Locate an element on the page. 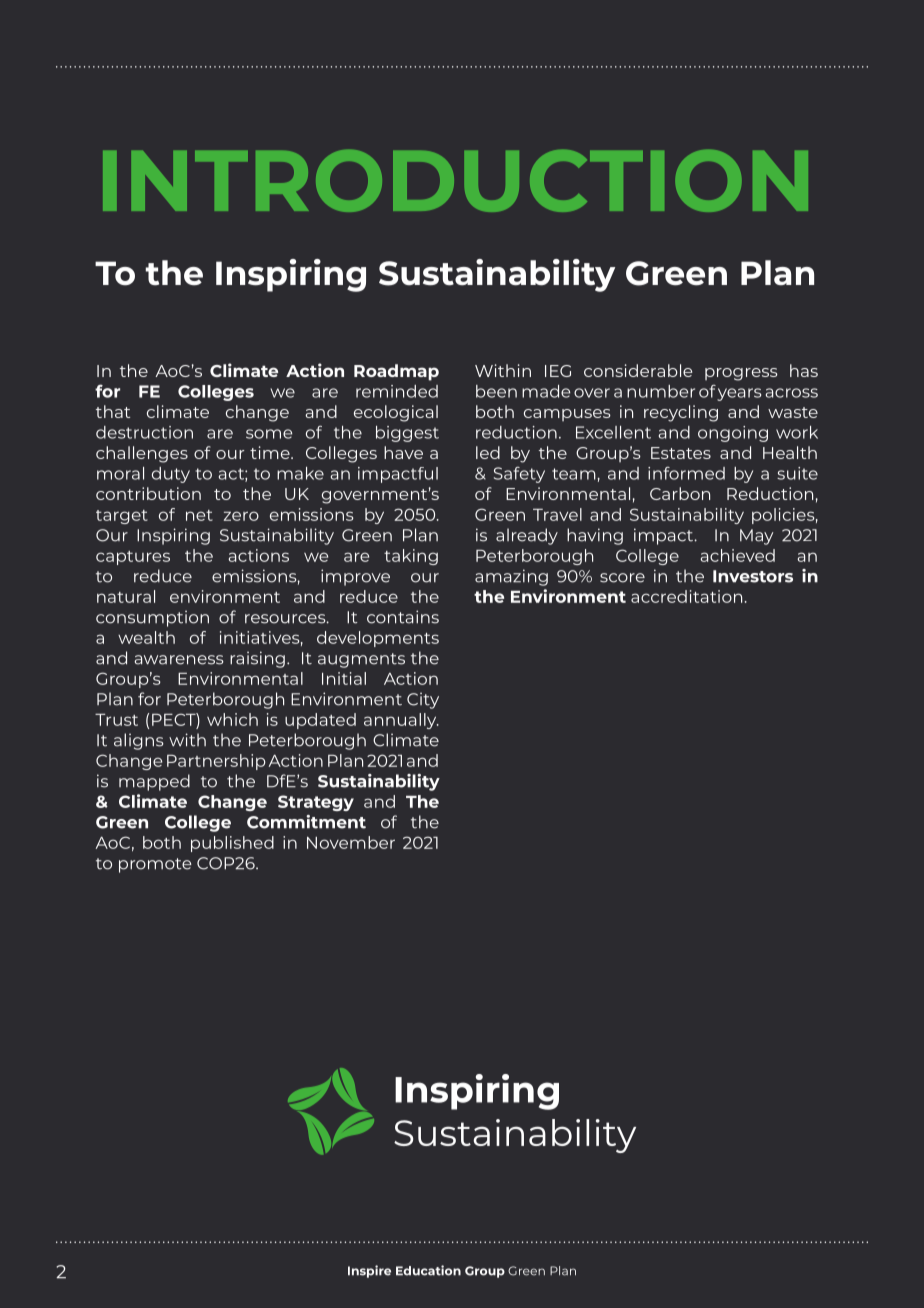 The width and height of the page is (924, 1308). net is located at coordinates (199, 515).
